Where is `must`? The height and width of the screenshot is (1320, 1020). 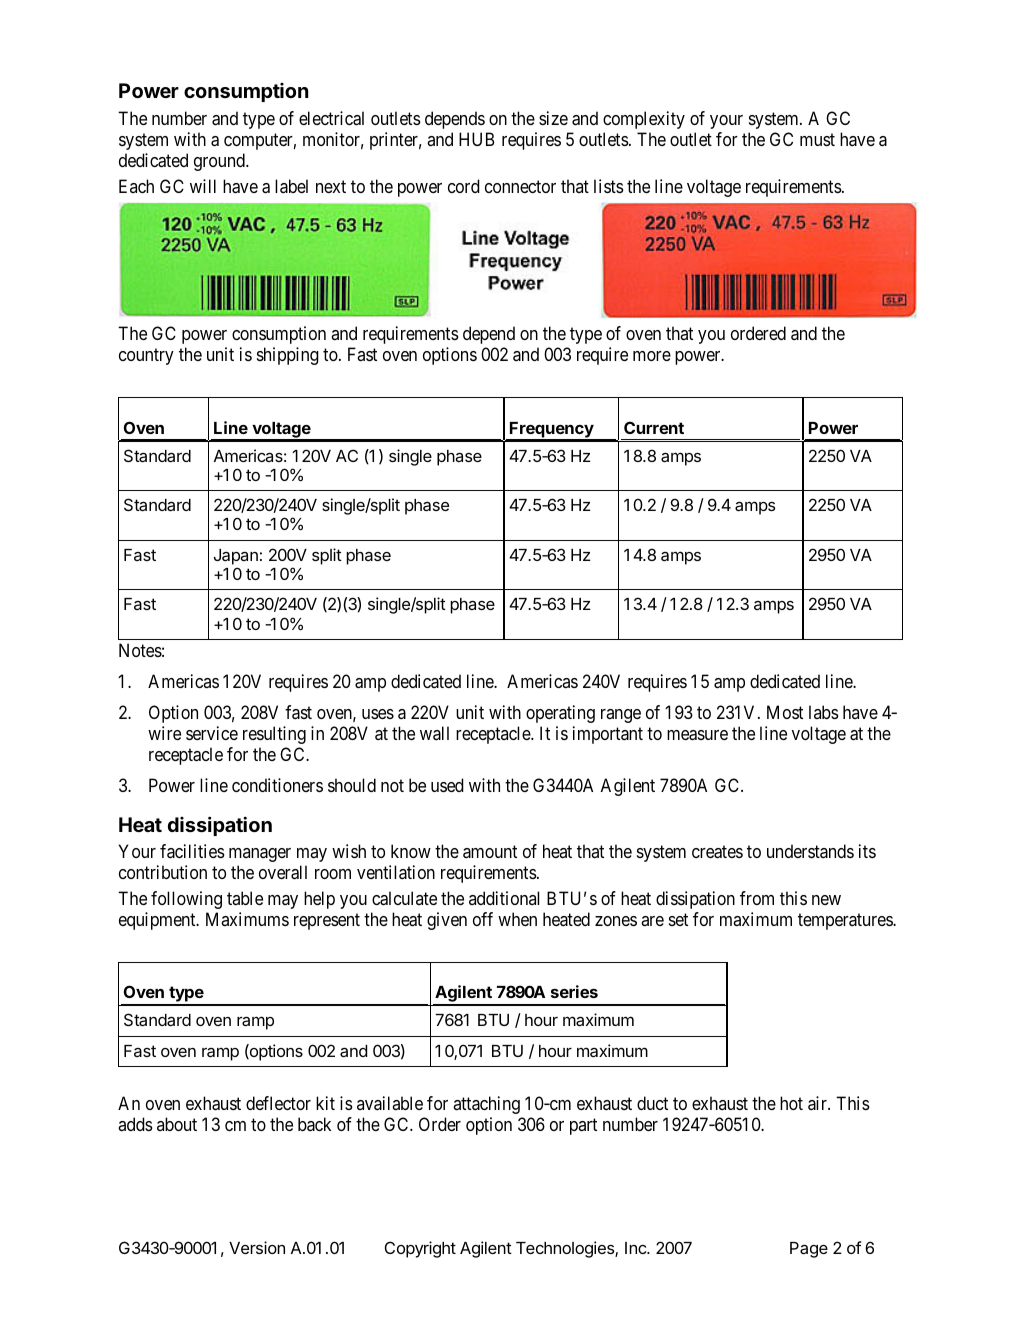 must is located at coordinates (817, 139).
